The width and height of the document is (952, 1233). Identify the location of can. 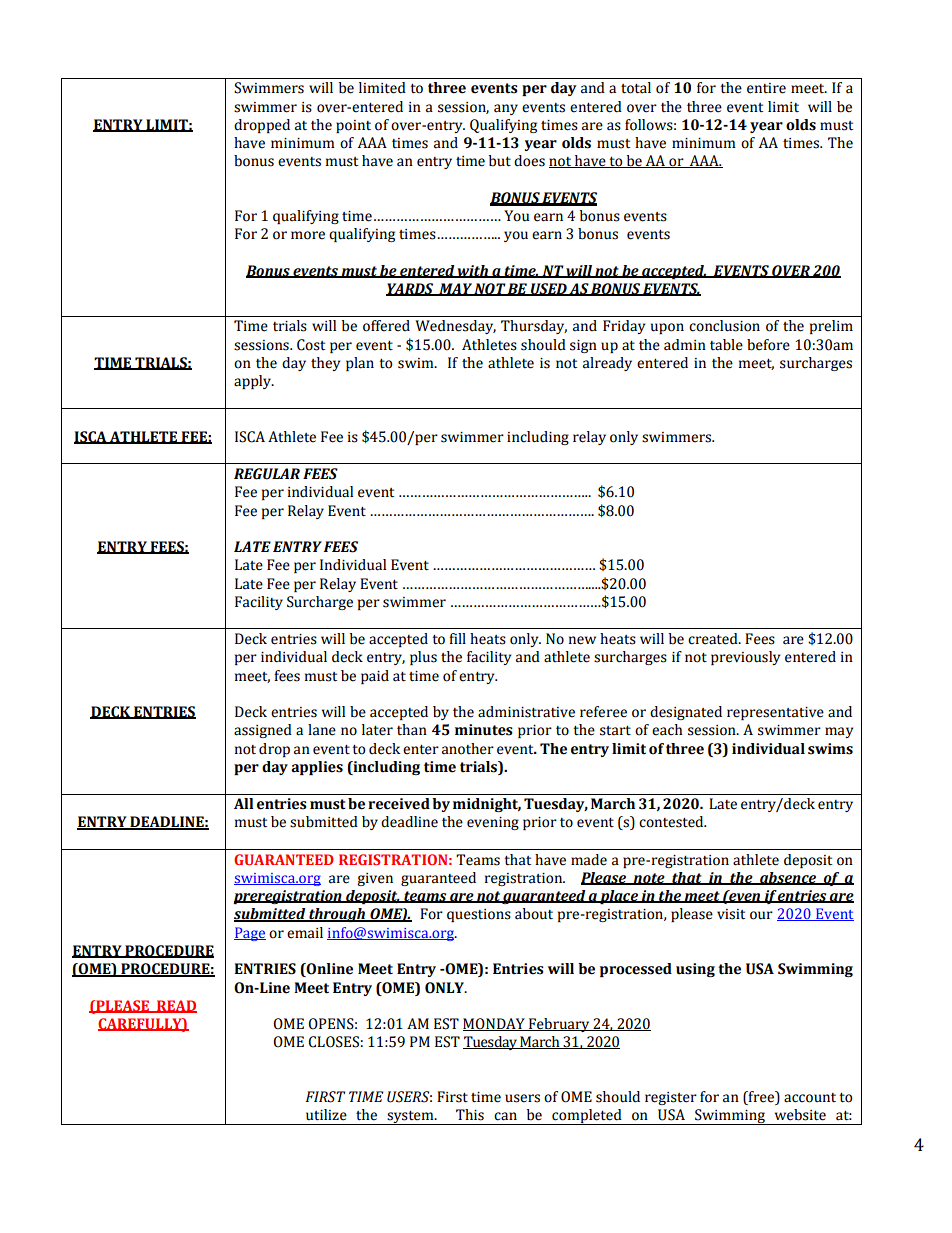
(505, 1116).
